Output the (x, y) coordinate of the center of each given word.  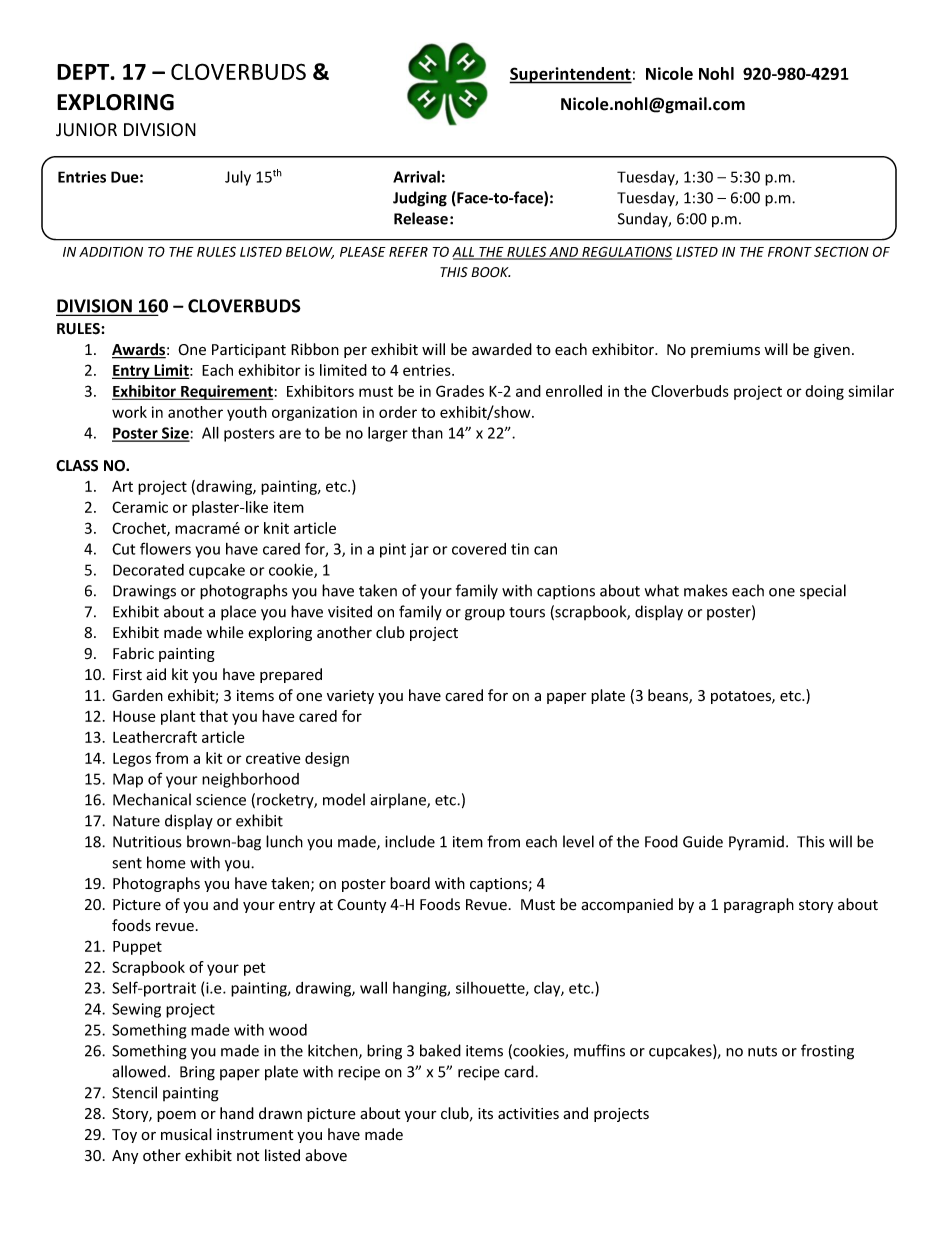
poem (176, 1116)
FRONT (790, 251)
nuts (762, 1051)
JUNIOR (86, 130)
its (485, 1113)
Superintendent (570, 75)
